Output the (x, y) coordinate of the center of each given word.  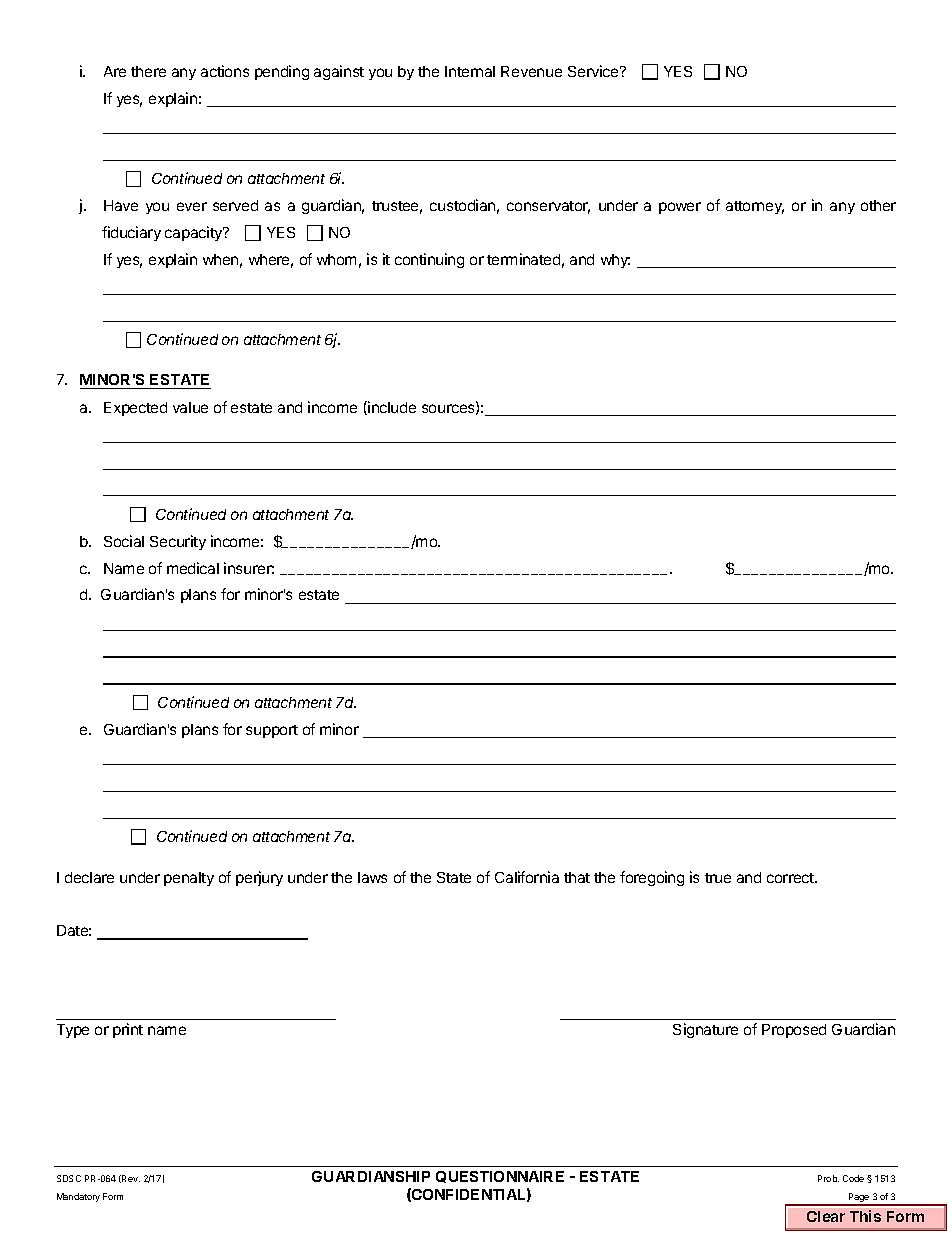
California (527, 877)
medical (193, 568)
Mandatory (78, 1197)
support (272, 731)
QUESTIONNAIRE (500, 1177)
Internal (470, 71)
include (391, 408)
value (190, 407)
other (878, 205)
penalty (189, 879)
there (148, 71)
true (718, 878)
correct (791, 878)
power (680, 208)
